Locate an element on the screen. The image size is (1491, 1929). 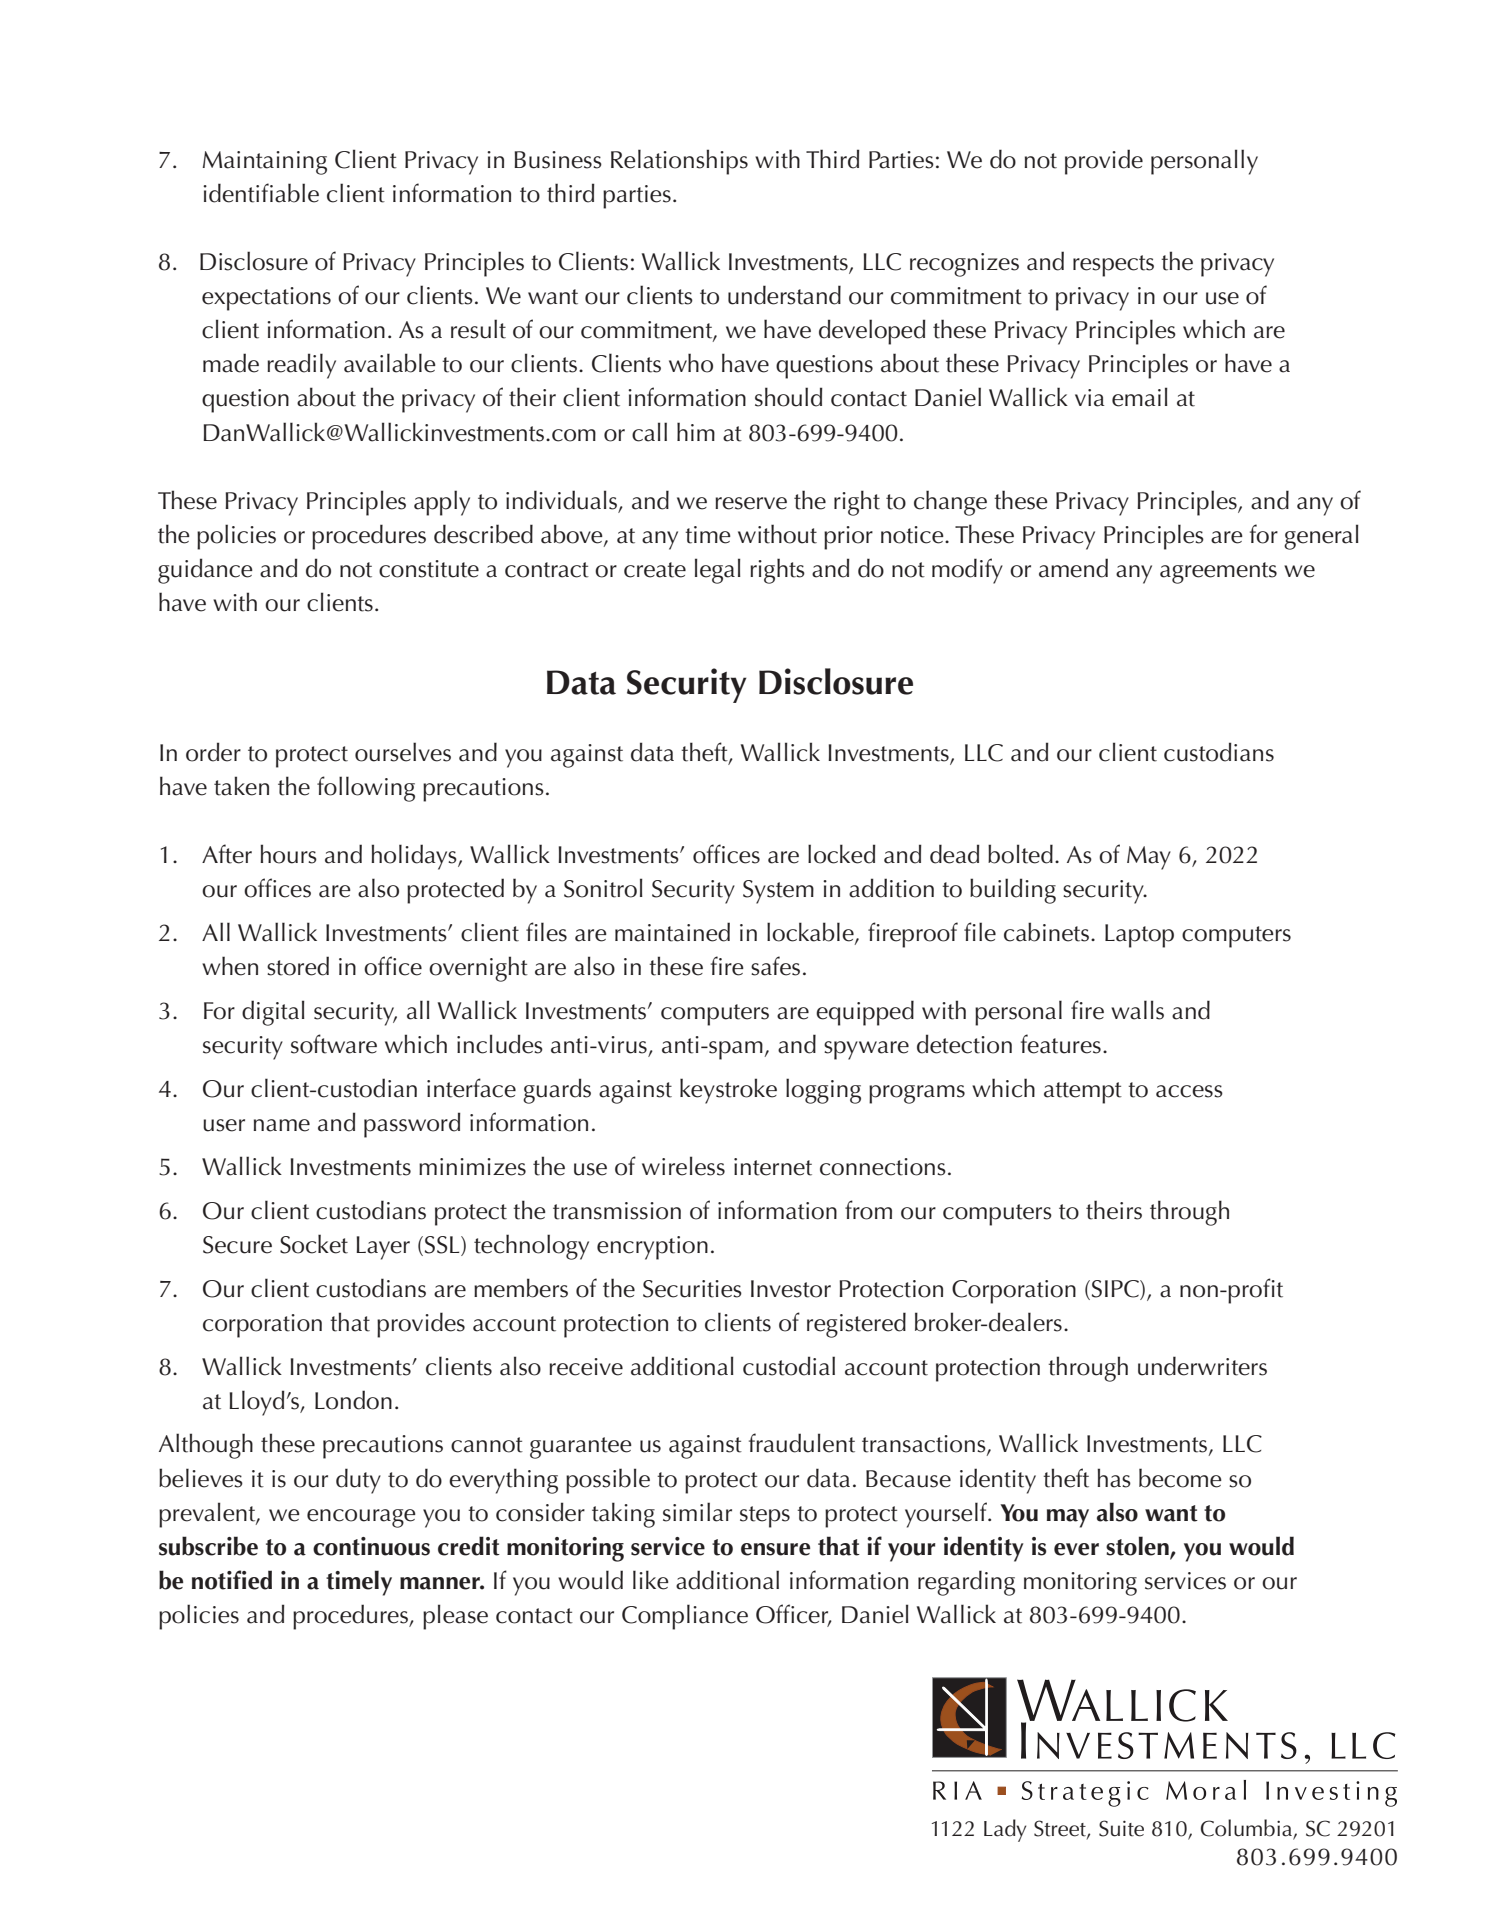
safes is located at coordinates (775, 966).
